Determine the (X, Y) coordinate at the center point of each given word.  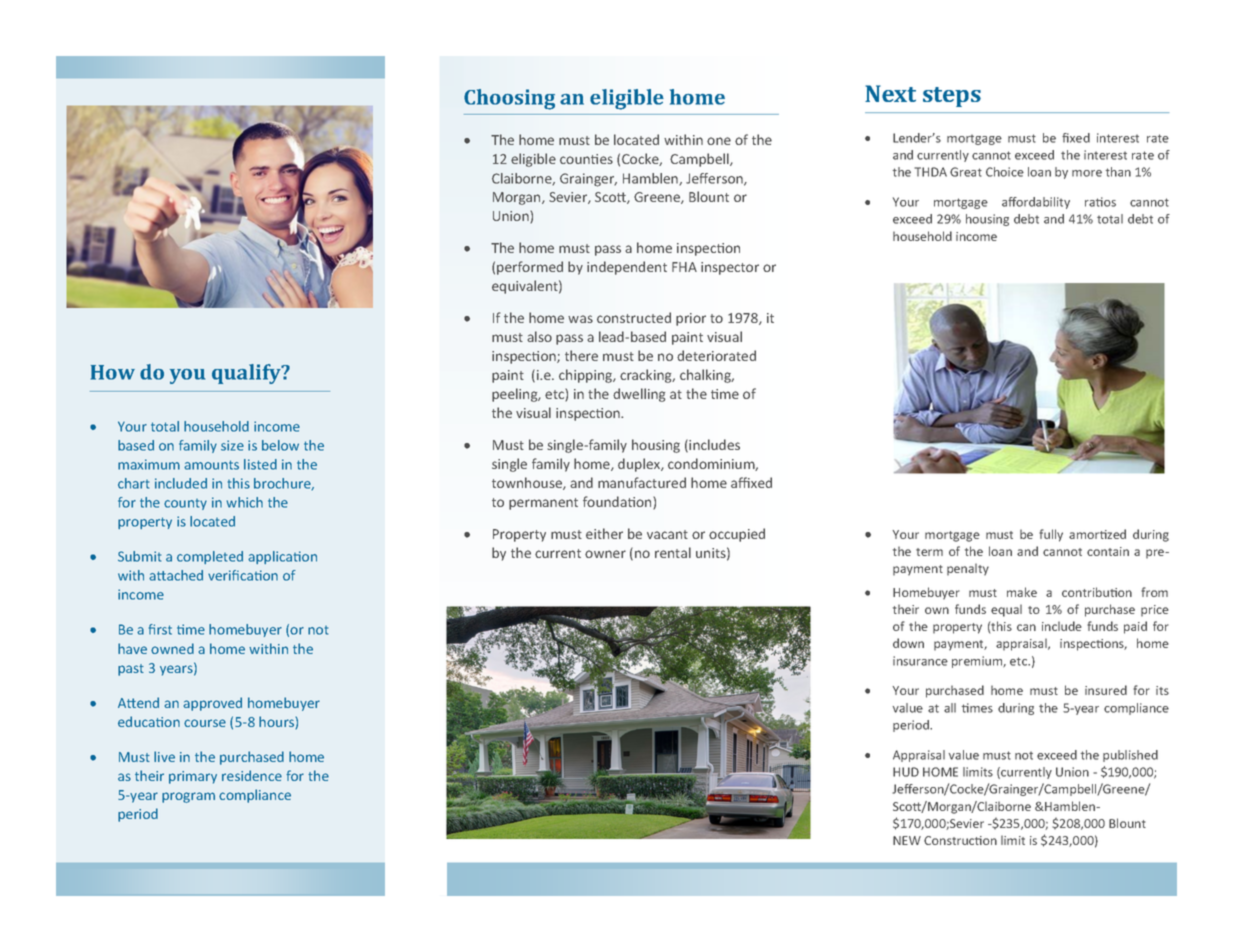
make (1022, 592)
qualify (247, 374)
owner (605, 554)
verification (243, 575)
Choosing (509, 99)
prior (691, 319)
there (581, 355)
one (719, 141)
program (188, 797)
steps (952, 97)
